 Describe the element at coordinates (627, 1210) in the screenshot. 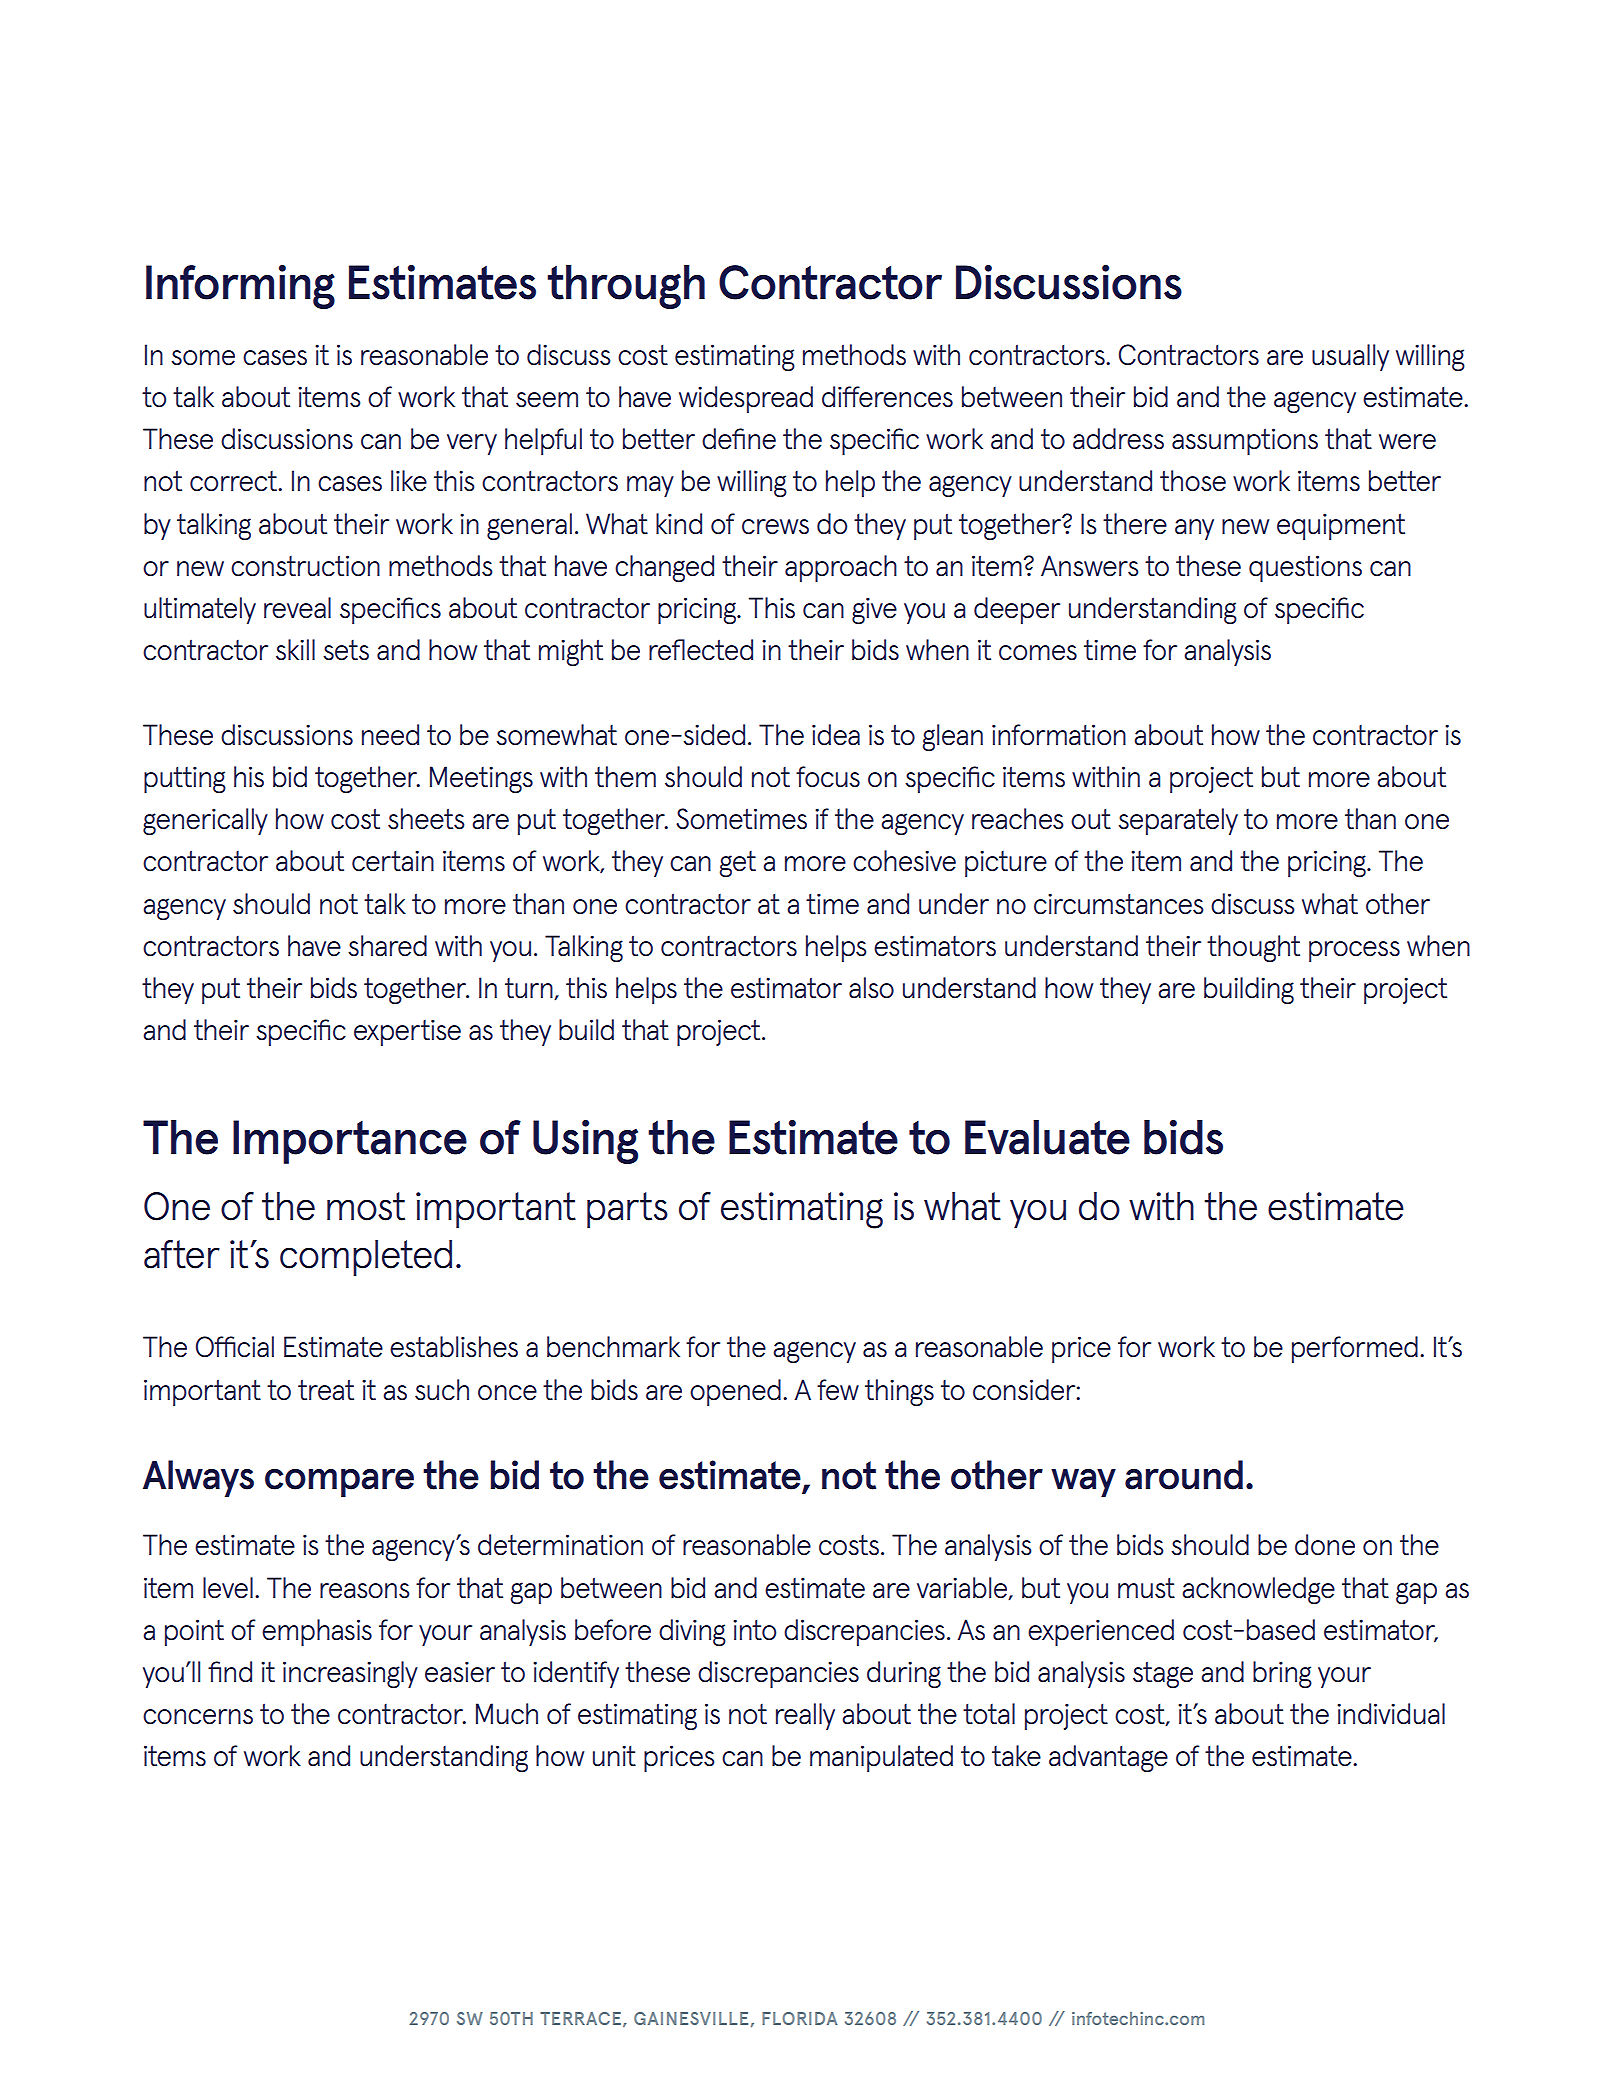

I see `parts` at that location.
